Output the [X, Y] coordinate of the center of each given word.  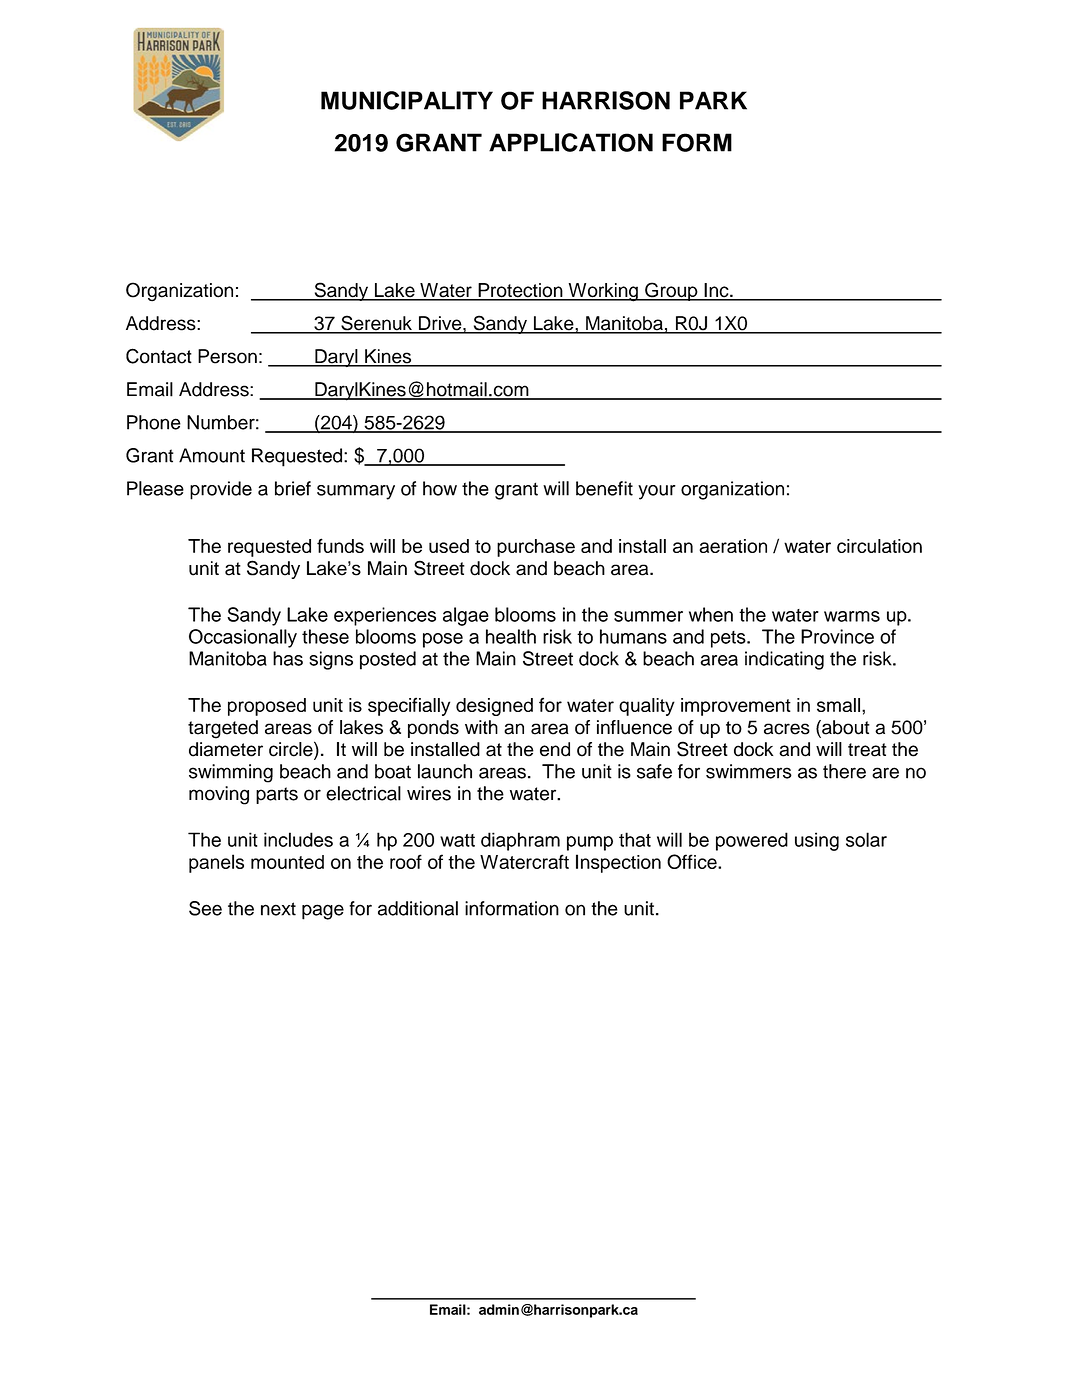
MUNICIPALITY [407, 100]
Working [603, 292]
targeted [223, 729]
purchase [536, 548]
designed [494, 707]
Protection [520, 291]
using [817, 841]
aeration [733, 546]
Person [227, 356]
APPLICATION [571, 142]
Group [671, 291]
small [838, 705]
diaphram [520, 841]
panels [216, 863]
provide [221, 490]
